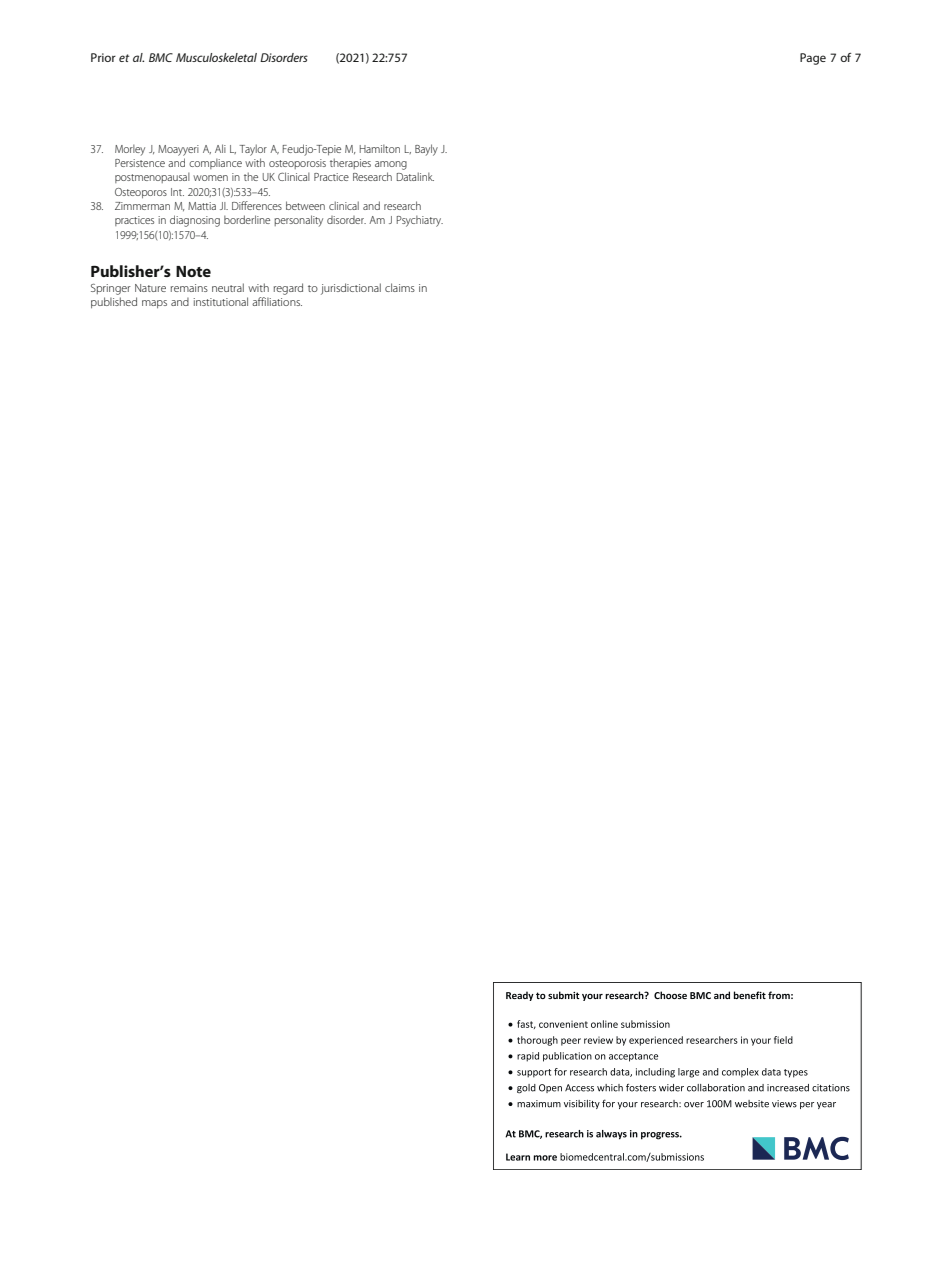 Image resolution: width=952 pixels, height=1265 pixels. I want to click on among, so click(391, 165).
